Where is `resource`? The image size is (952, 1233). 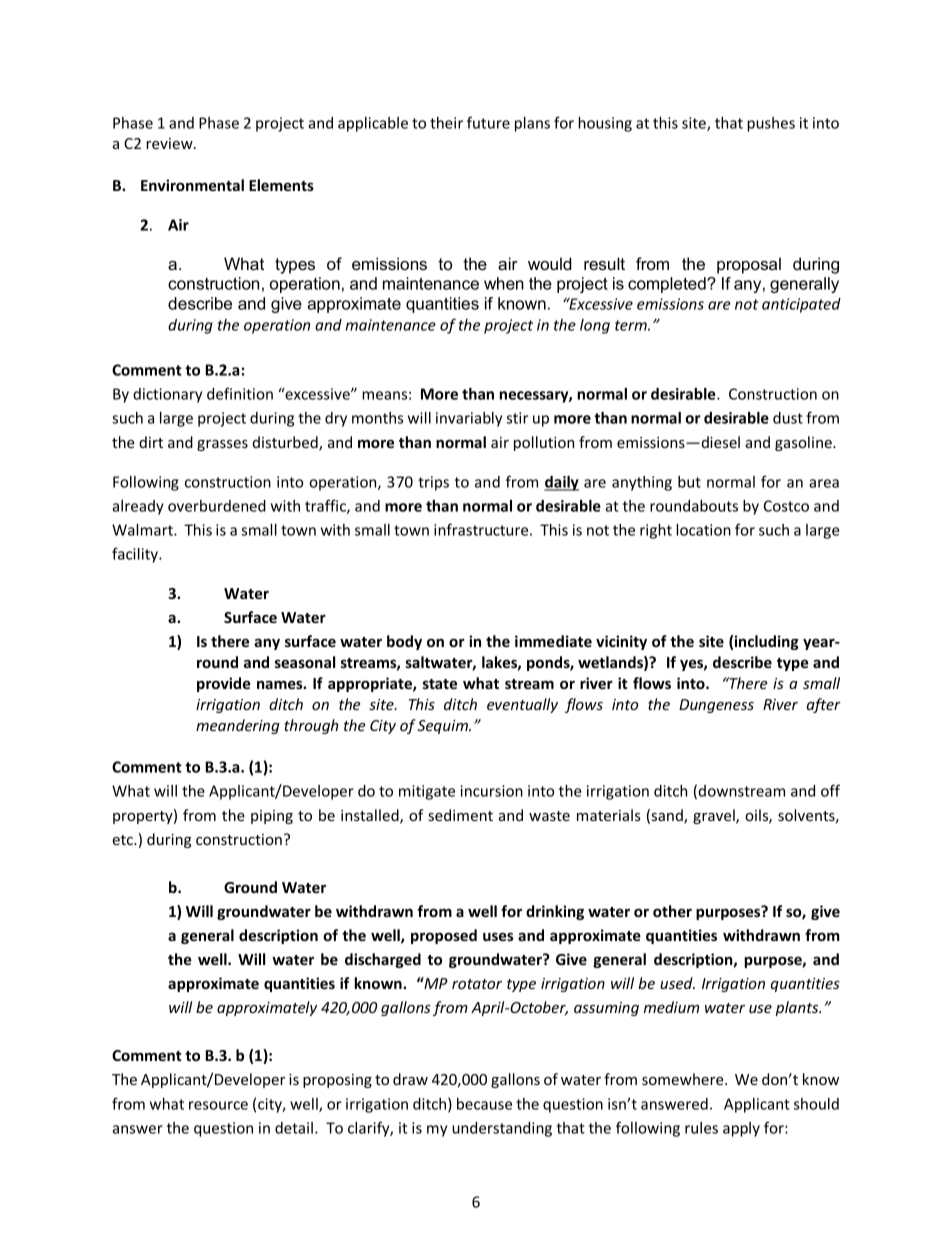
resource is located at coordinates (218, 1105).
